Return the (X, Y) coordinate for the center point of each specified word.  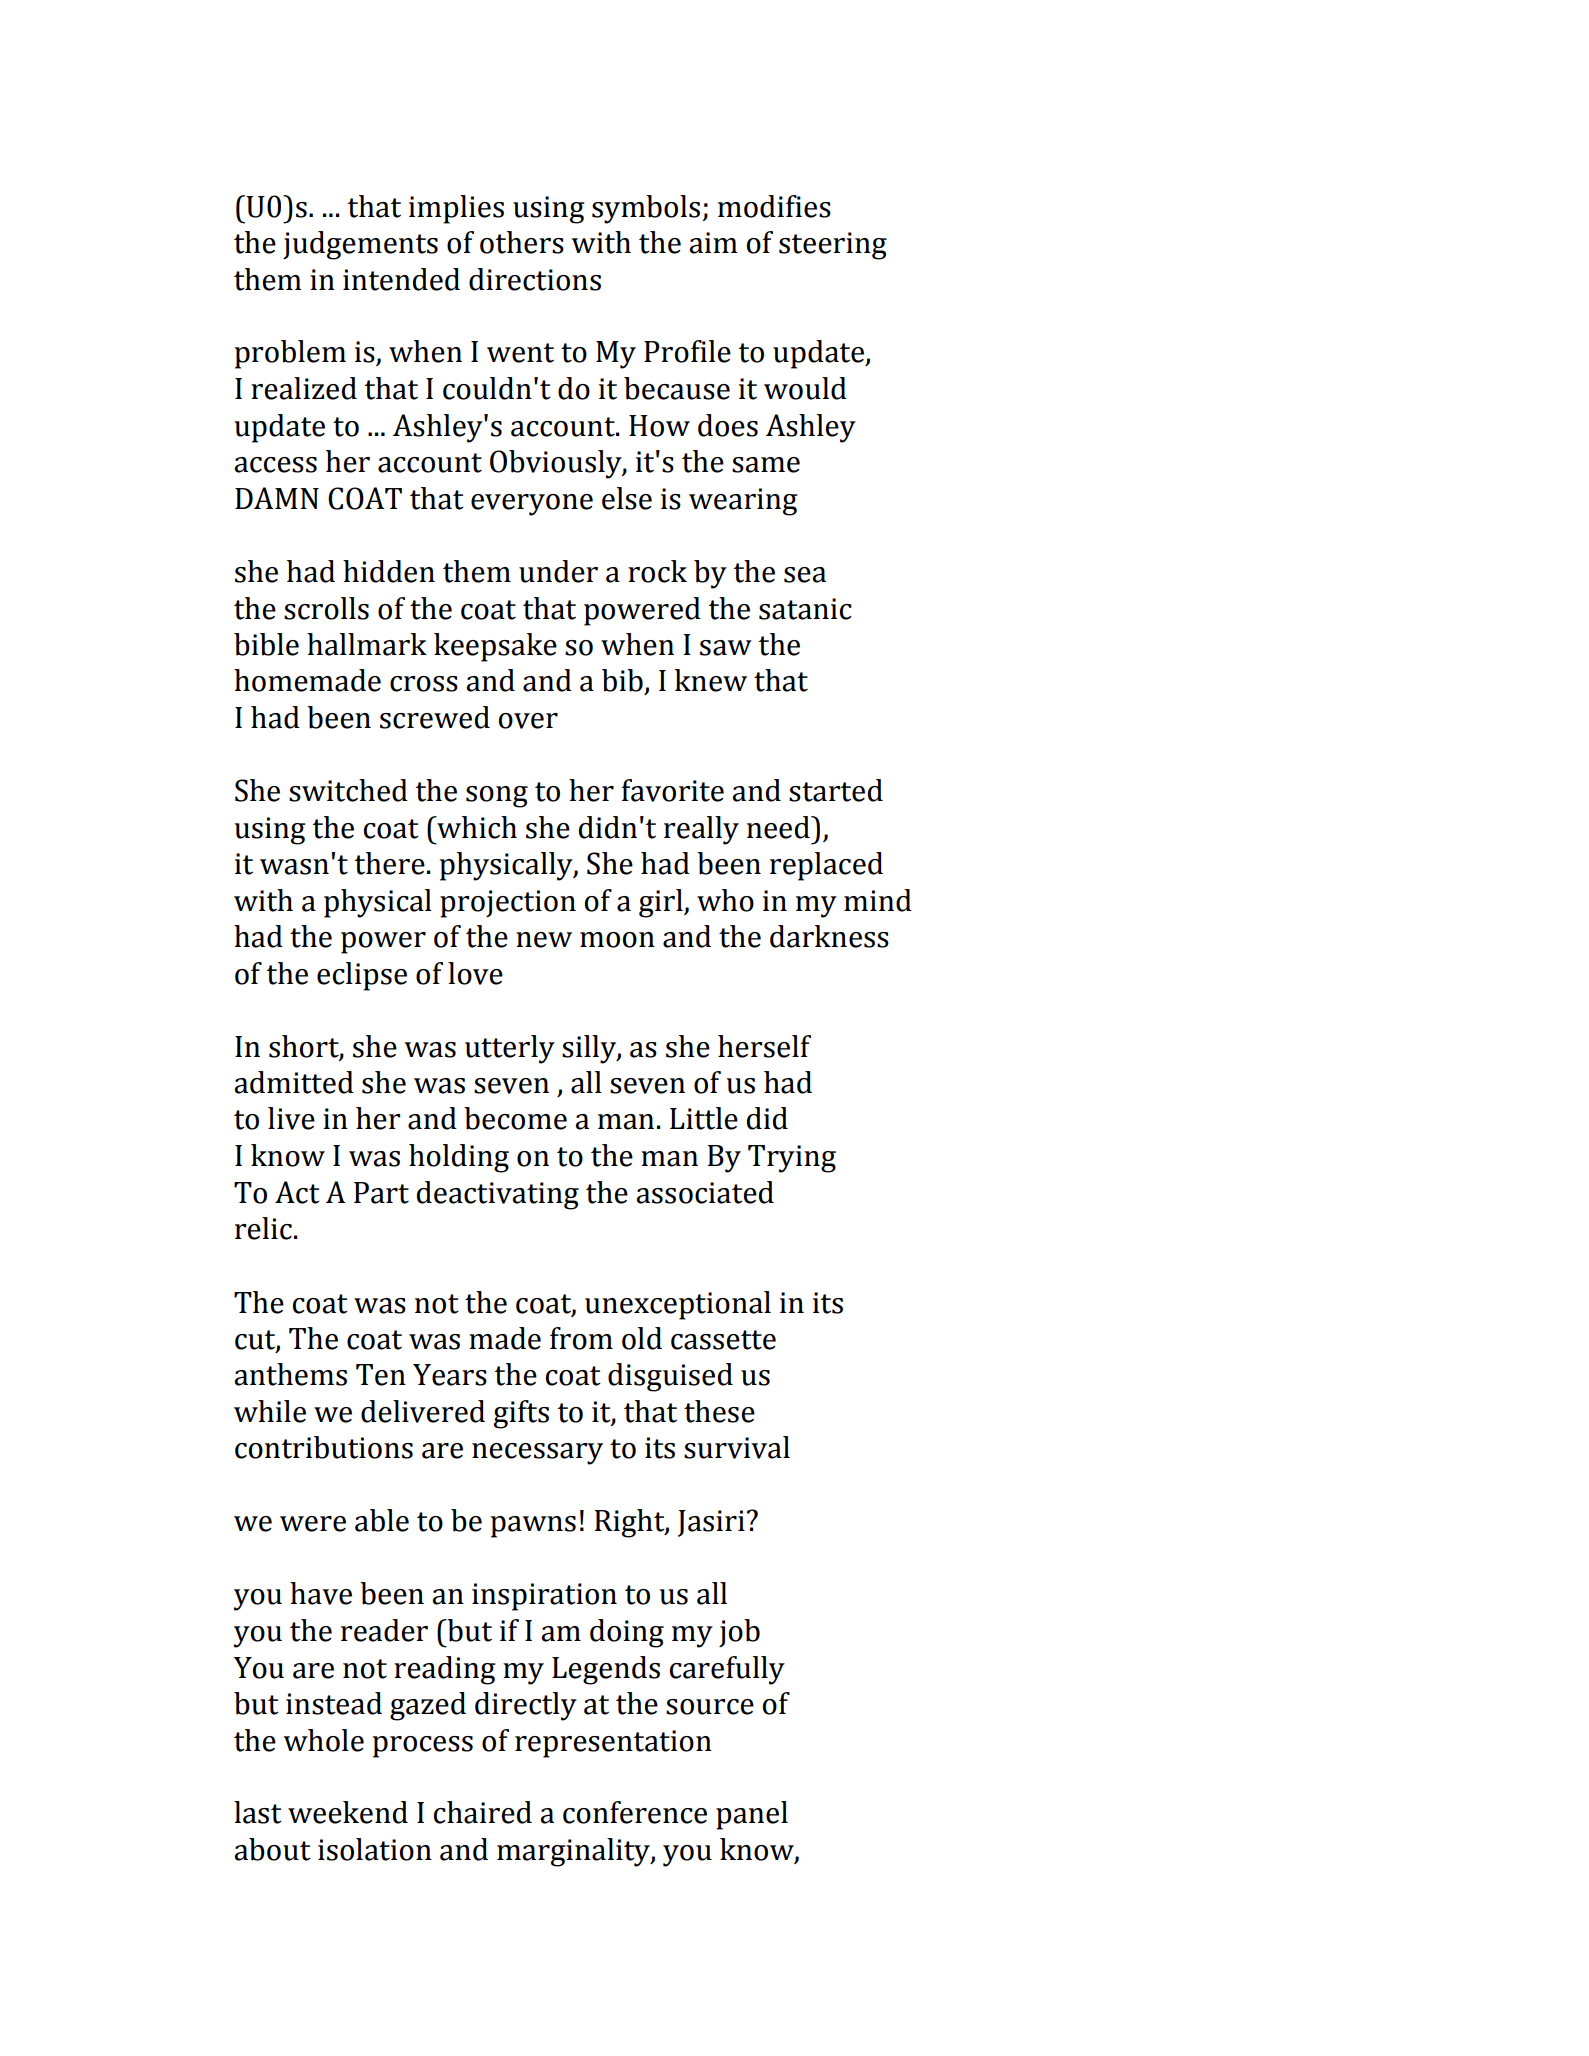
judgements (360, 245)
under (558, 571)
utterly (510, 1049)
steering (833, 246)
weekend (348, 1812)
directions (535, 279)
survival (737, 1447)
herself (764, 1046)
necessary (537, 1454)
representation (613, 1744)
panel (752, 1815)
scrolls (326, 608)
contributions (324, 1447)
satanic (805, 609)
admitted (294, 1082)
